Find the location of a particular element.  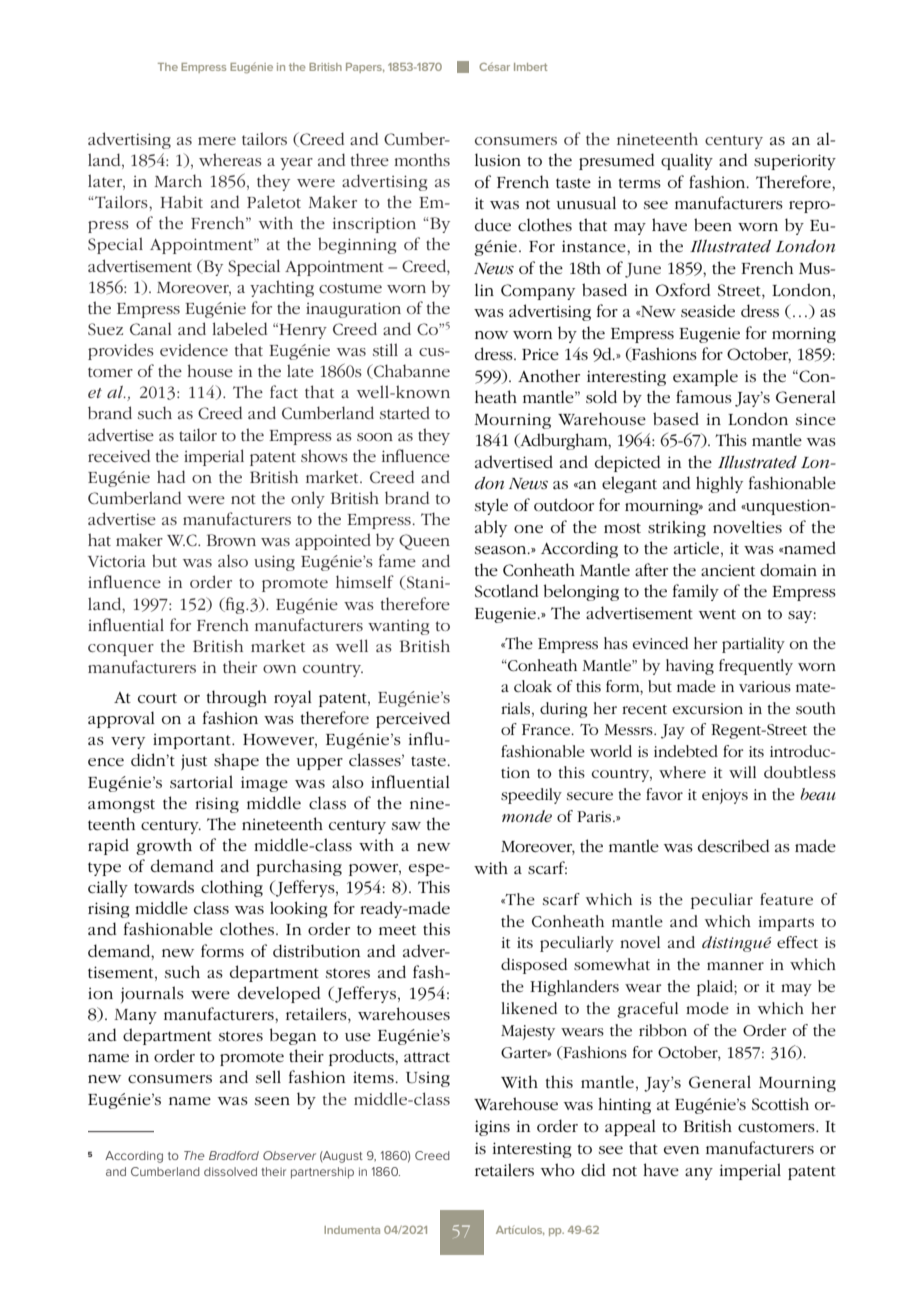

Canal is located at coordinates (150, 328).
